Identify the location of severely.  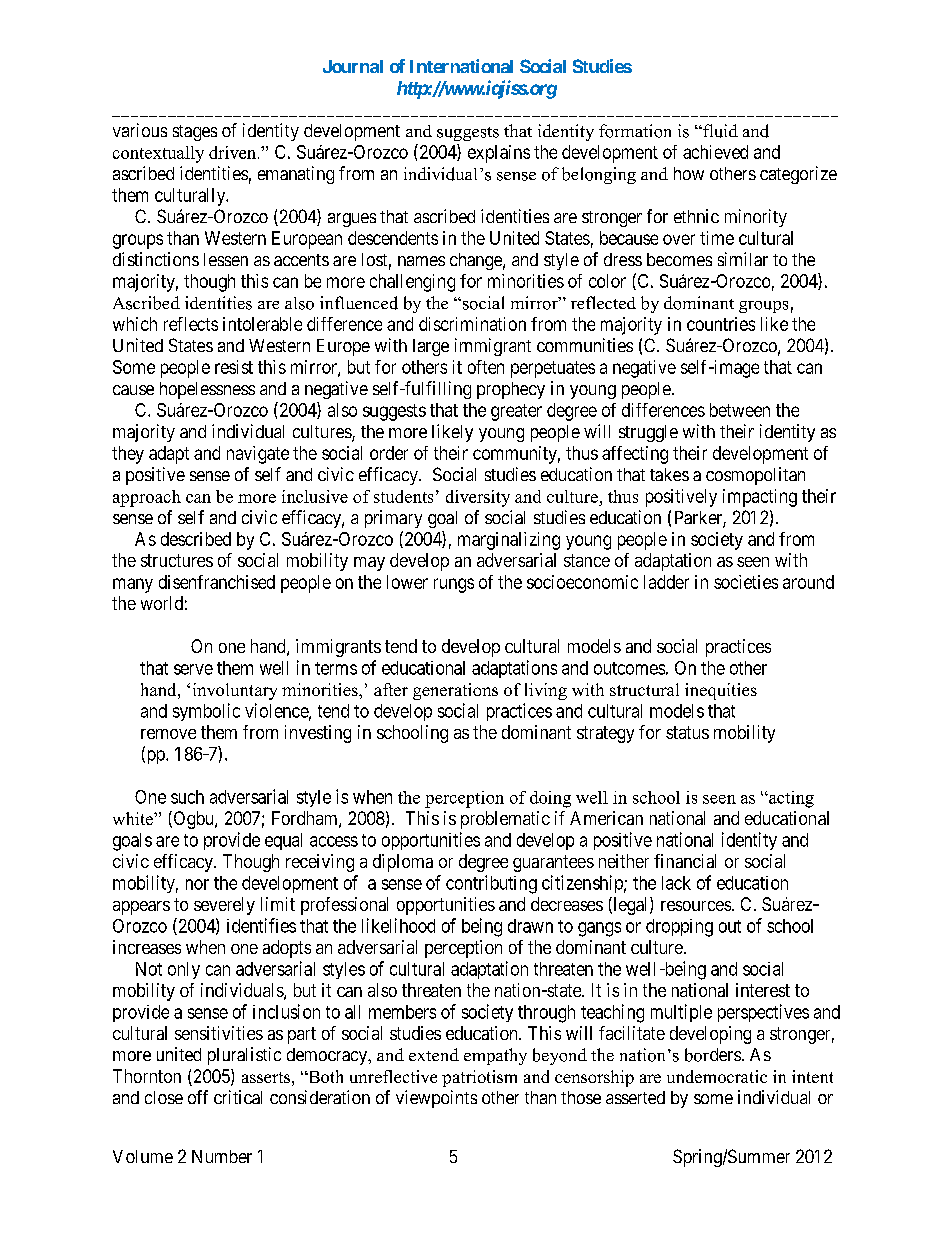
(224, 906).
